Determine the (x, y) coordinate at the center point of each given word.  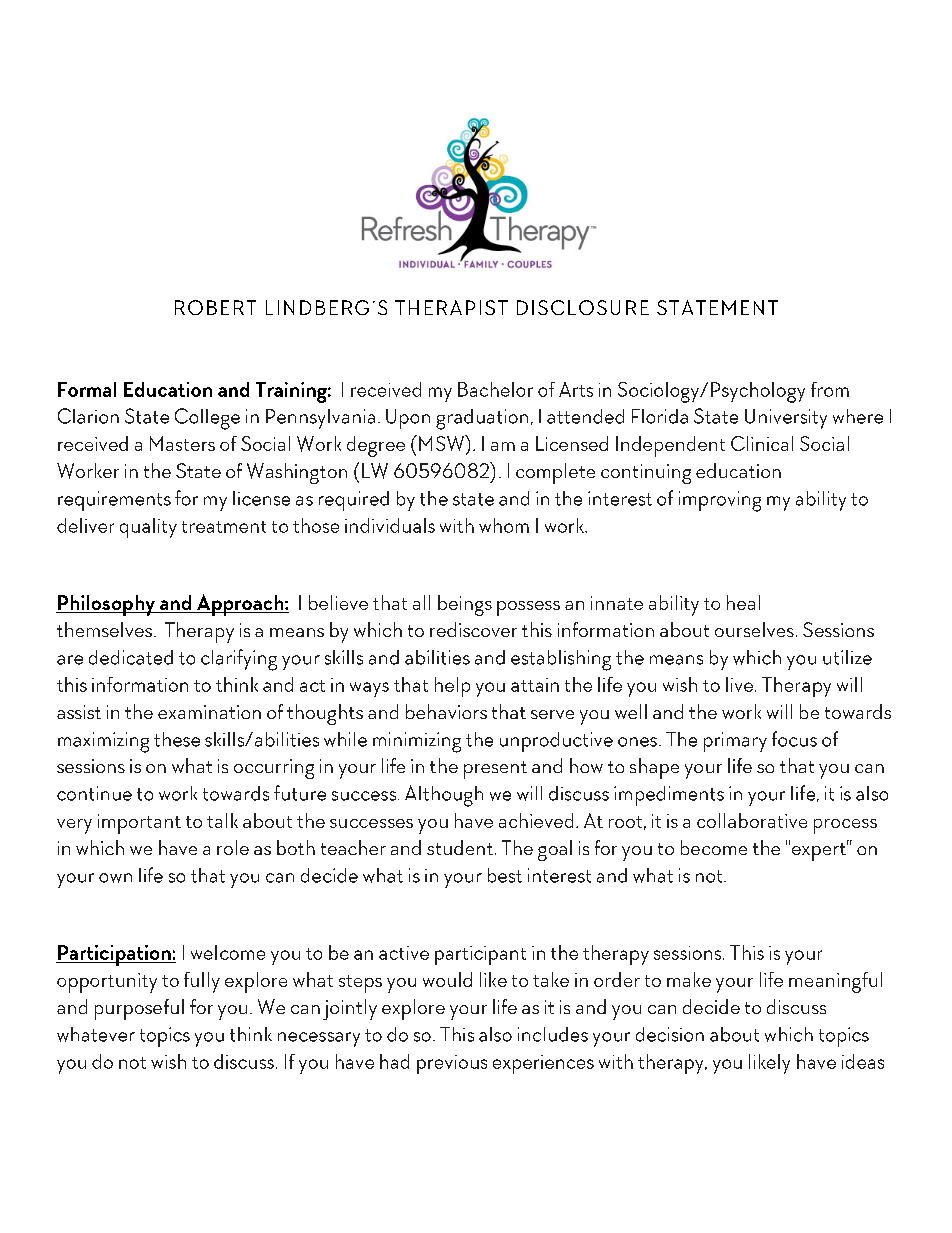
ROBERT (215, 307)
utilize (847, 657)
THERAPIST (451, 307)
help (452, 687)
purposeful (139, 1009)
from (830, 389)
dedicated (131, 657)
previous (452, 1064)
